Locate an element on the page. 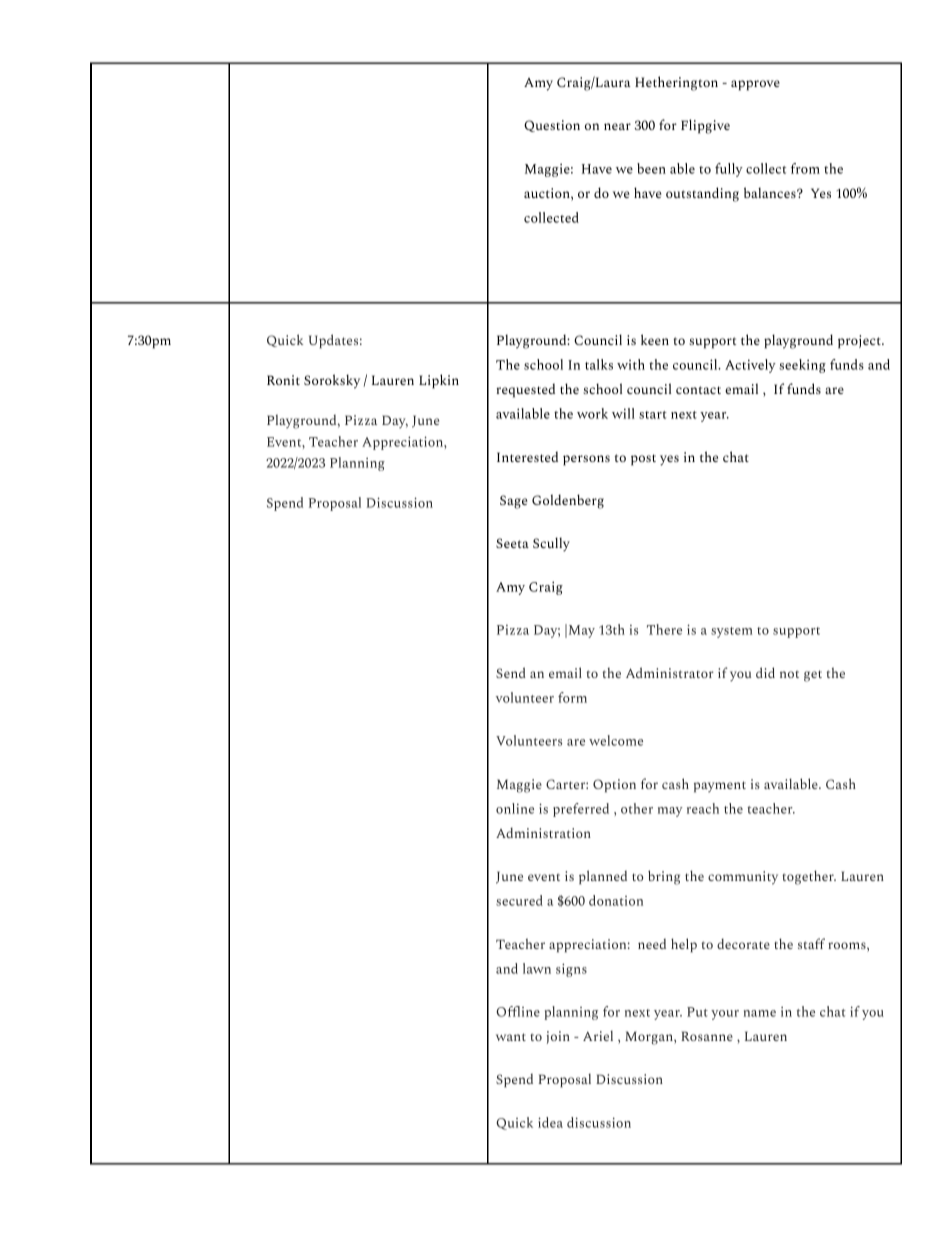 The width and height of the page is (952, 1233). name is located at coordinates (760, 1013).
